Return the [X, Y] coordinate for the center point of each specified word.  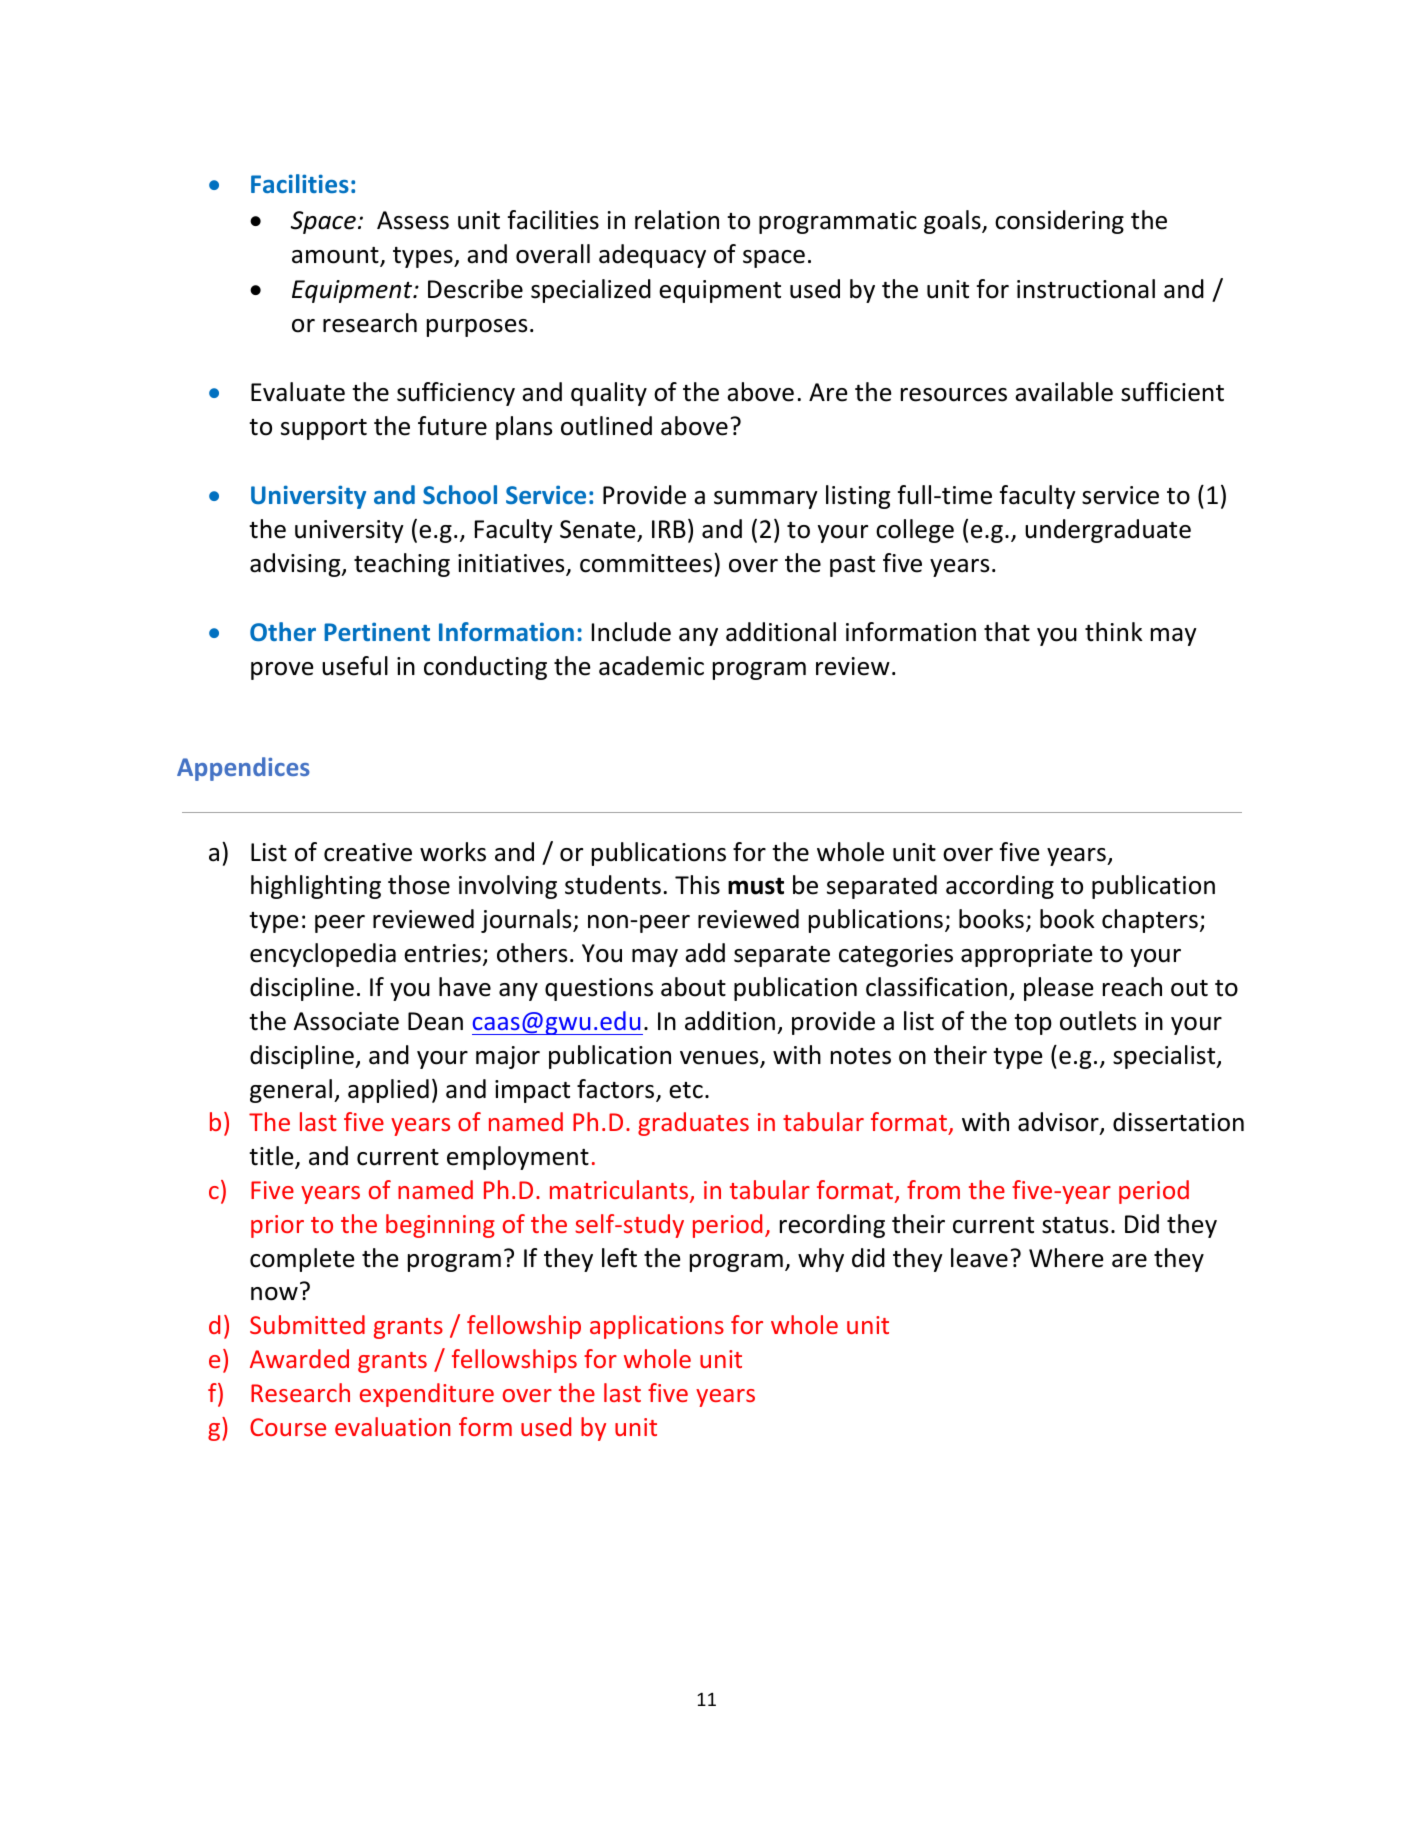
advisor [1059, 1123]
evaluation [393, 1426]
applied [388, 1091]
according [1000, 887]
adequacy [652, 256]
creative [368, 852]
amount [336, 256]
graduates [693, 1124]
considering [1059, 222]
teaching [402, 565]
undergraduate [1108, 531]
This [697, 885]
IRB [669, 529]
